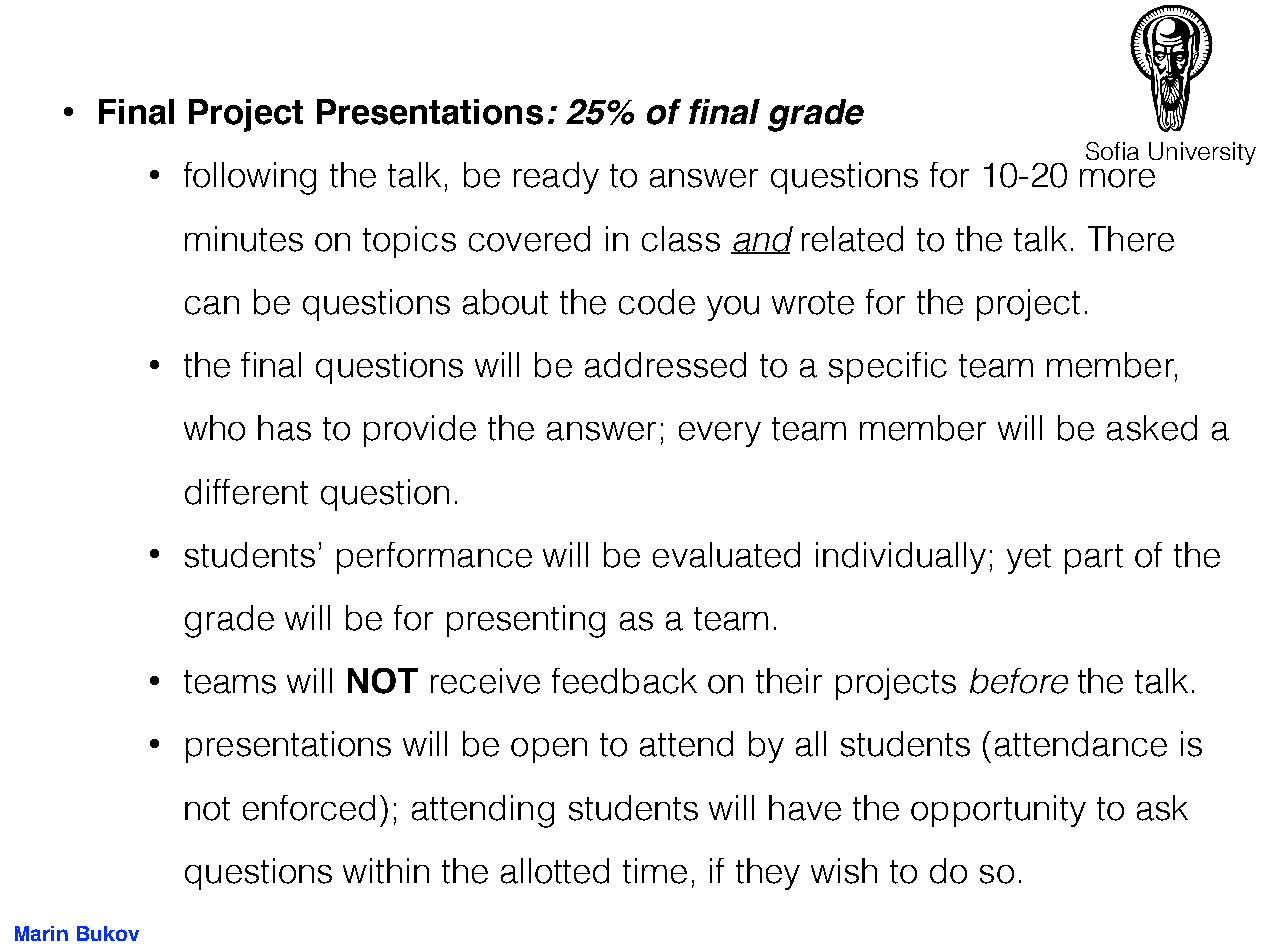  I want to click on more, so click(1117, 178).
